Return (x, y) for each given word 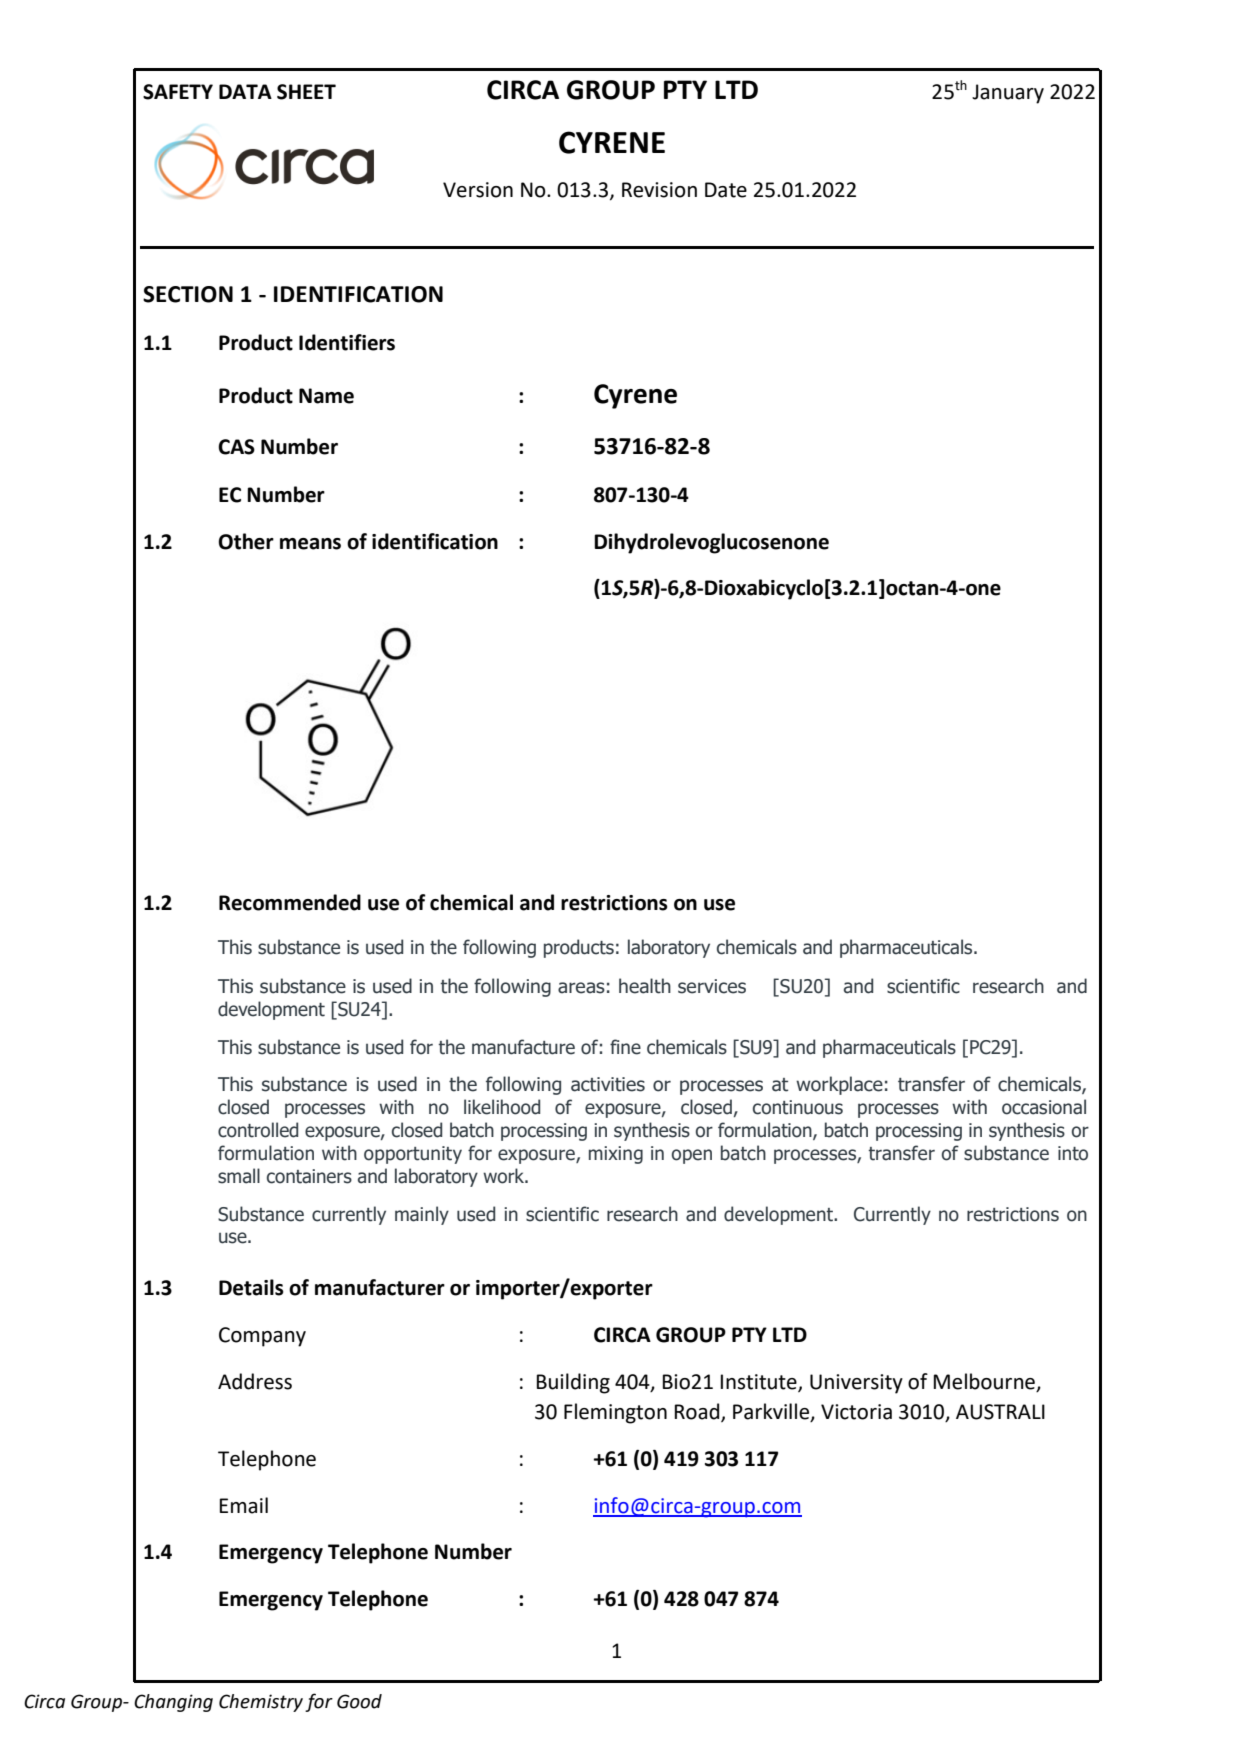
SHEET (306, 92)
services (712, 986)
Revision (659, 190)
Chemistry (261, 1703)
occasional (1044, 1107)
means (310, 544)
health (645, 986)
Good (359, 1701)
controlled (258, 1130)
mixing (616, 1155)
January (1008, 94)
